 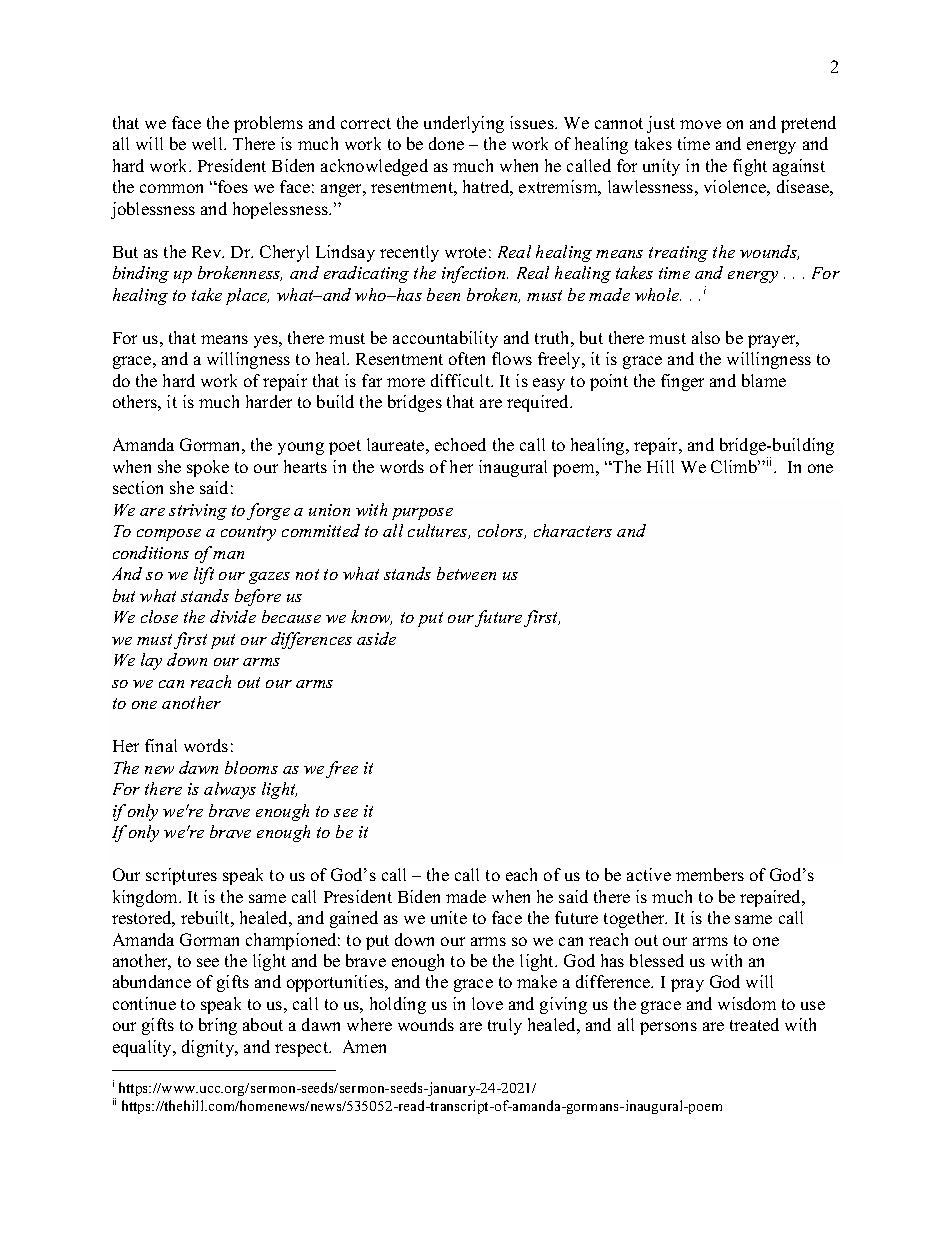 I want to click on bring, so click(x=218, y=1026).
